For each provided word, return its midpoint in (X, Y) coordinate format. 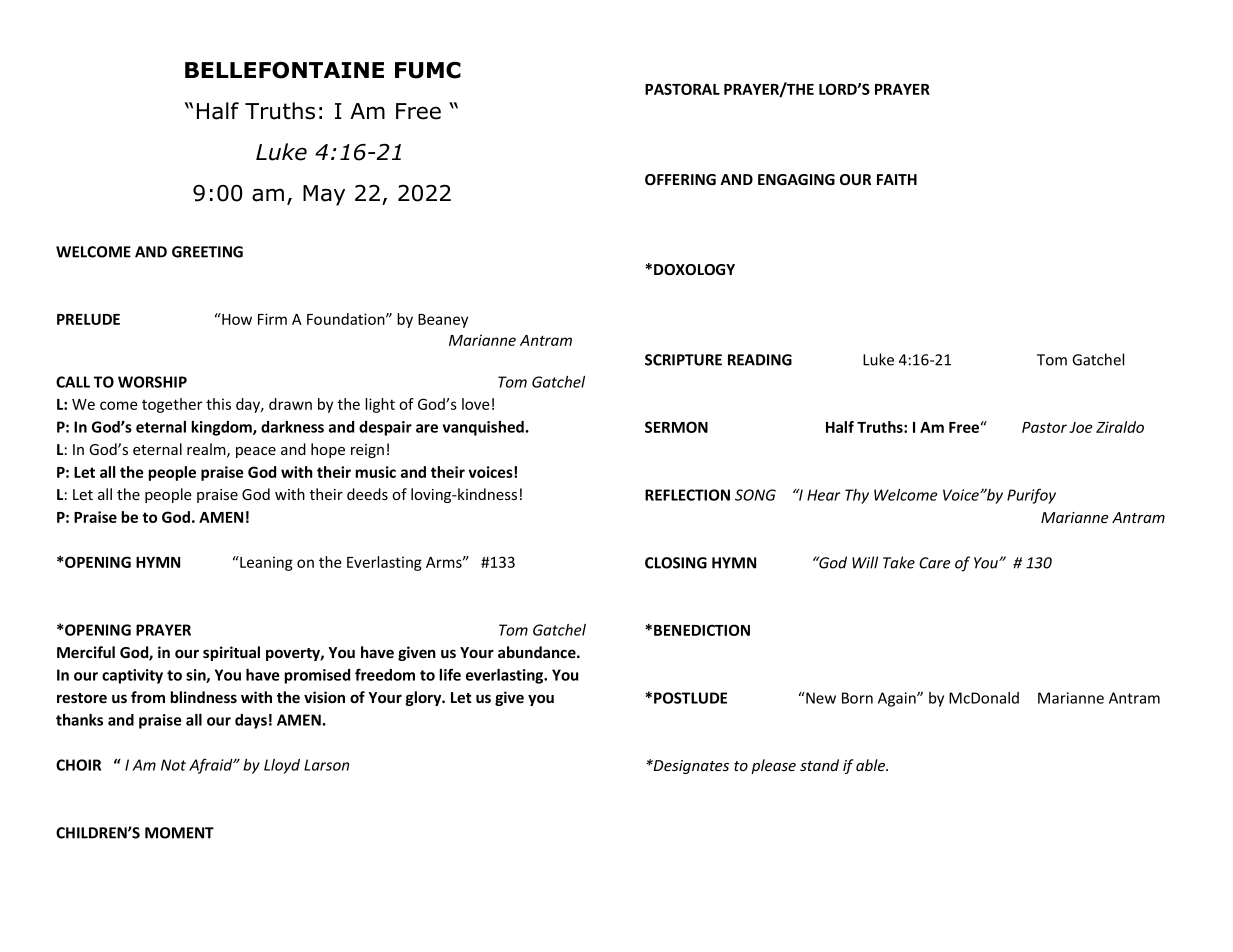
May (324, 195)
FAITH (897, 179)
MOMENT (179, 833)
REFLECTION (687, 495)
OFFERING (680, 179)
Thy (857, 496)
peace (256, 452)
